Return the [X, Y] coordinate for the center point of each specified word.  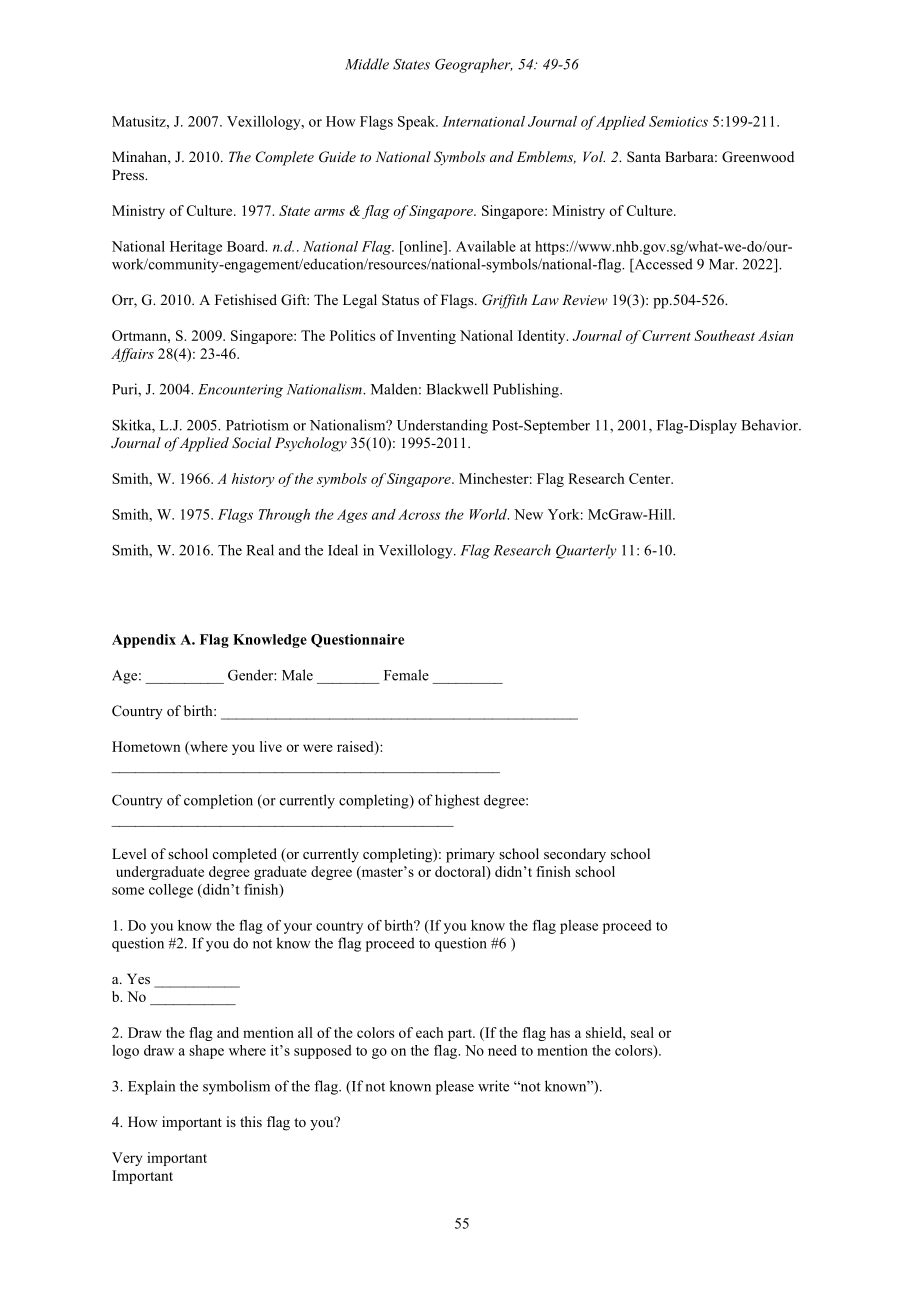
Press [129, 174]
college [171, 891]
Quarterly [586, 551]
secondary [575, 855]
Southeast [724, 335]
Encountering [240, 391]
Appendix [144, 641]
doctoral [461, 872]
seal [642, 1032]
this [251, 1121]
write [493, 1086]
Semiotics [678, 121]
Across [419, 514]
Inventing [426, 337]
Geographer [473, 65]
